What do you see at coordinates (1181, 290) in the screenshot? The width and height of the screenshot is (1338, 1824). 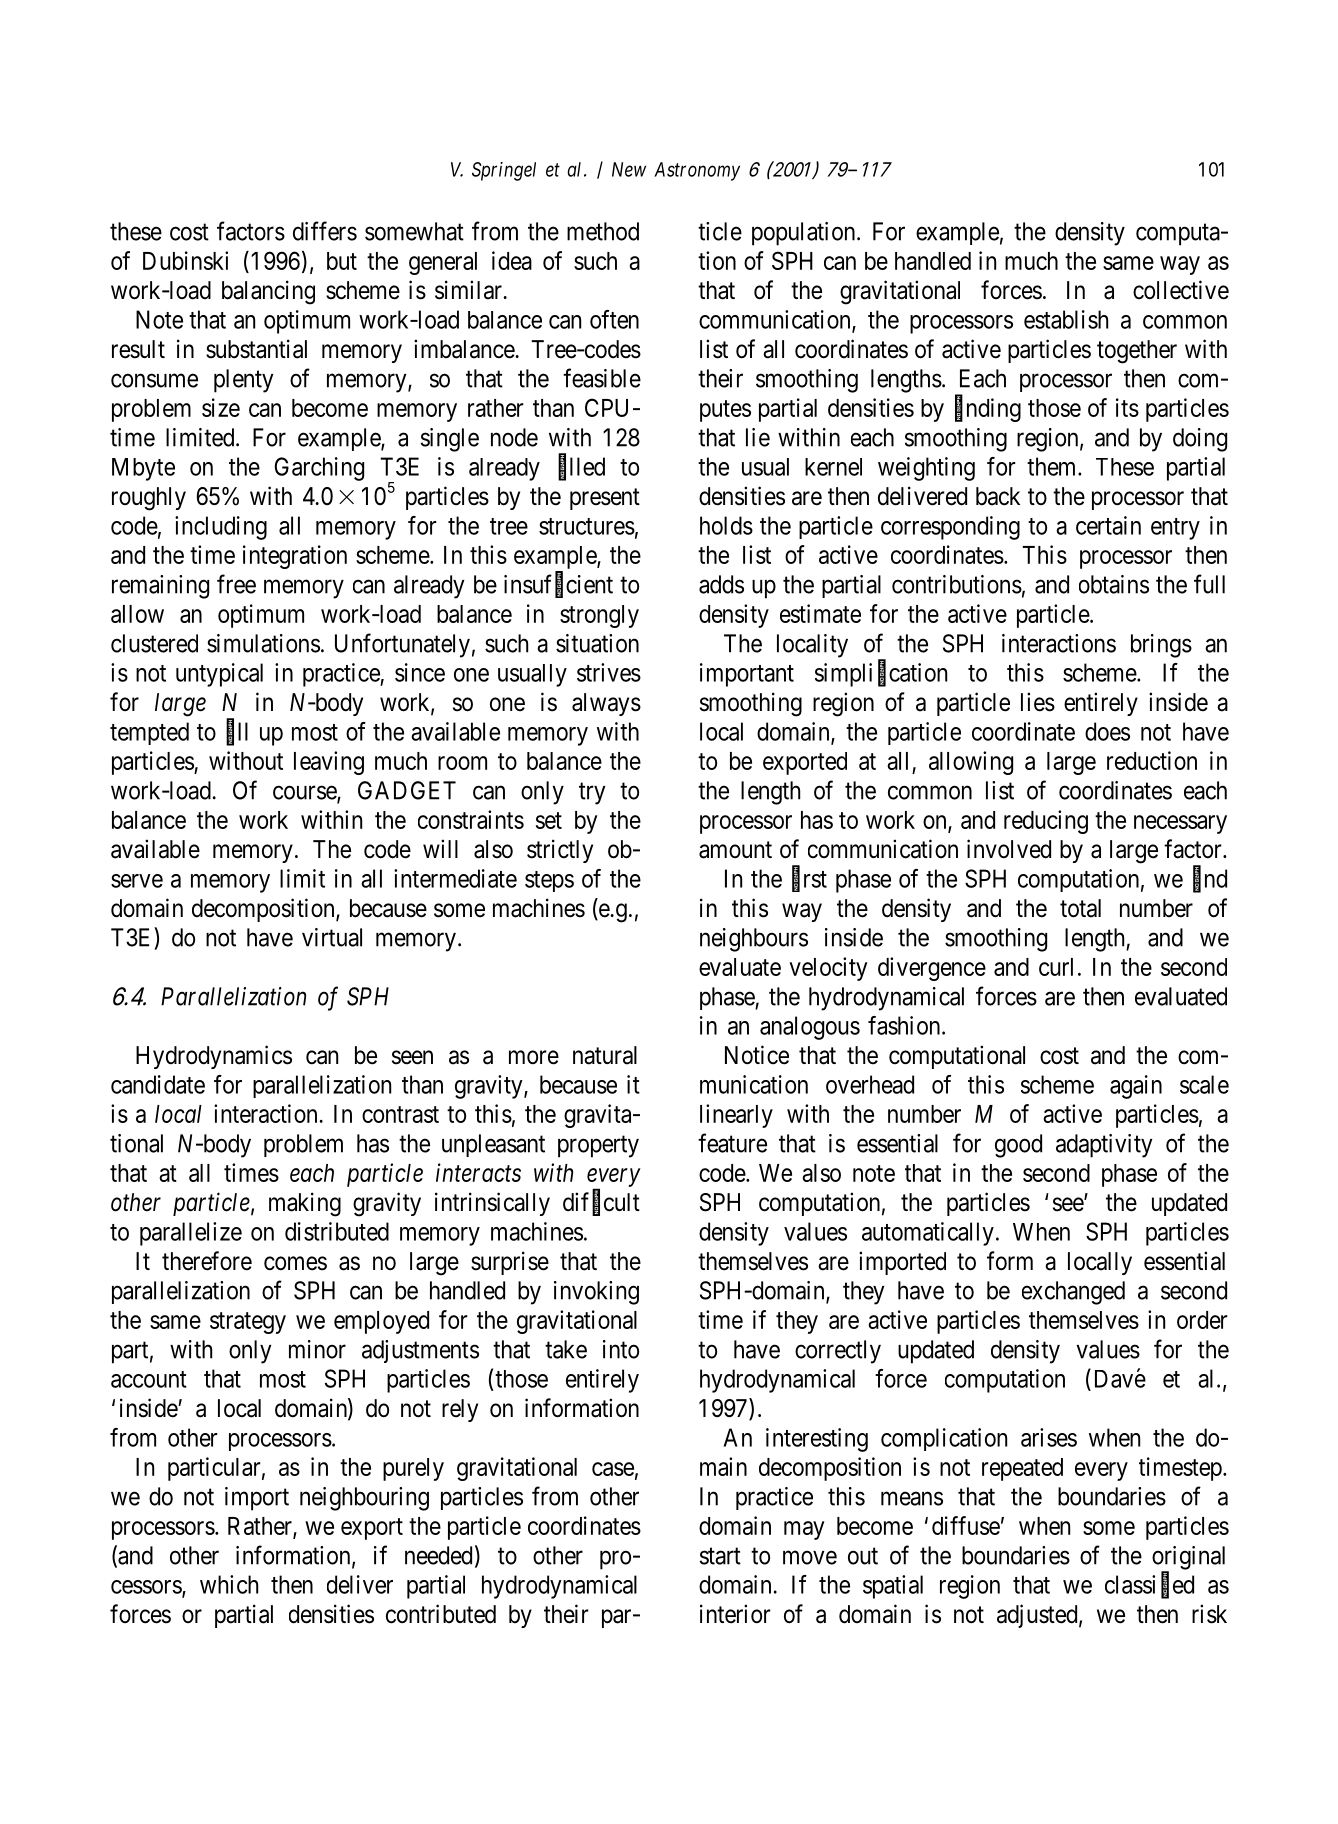 I see `collective` at bounding box center [1181, 290].
